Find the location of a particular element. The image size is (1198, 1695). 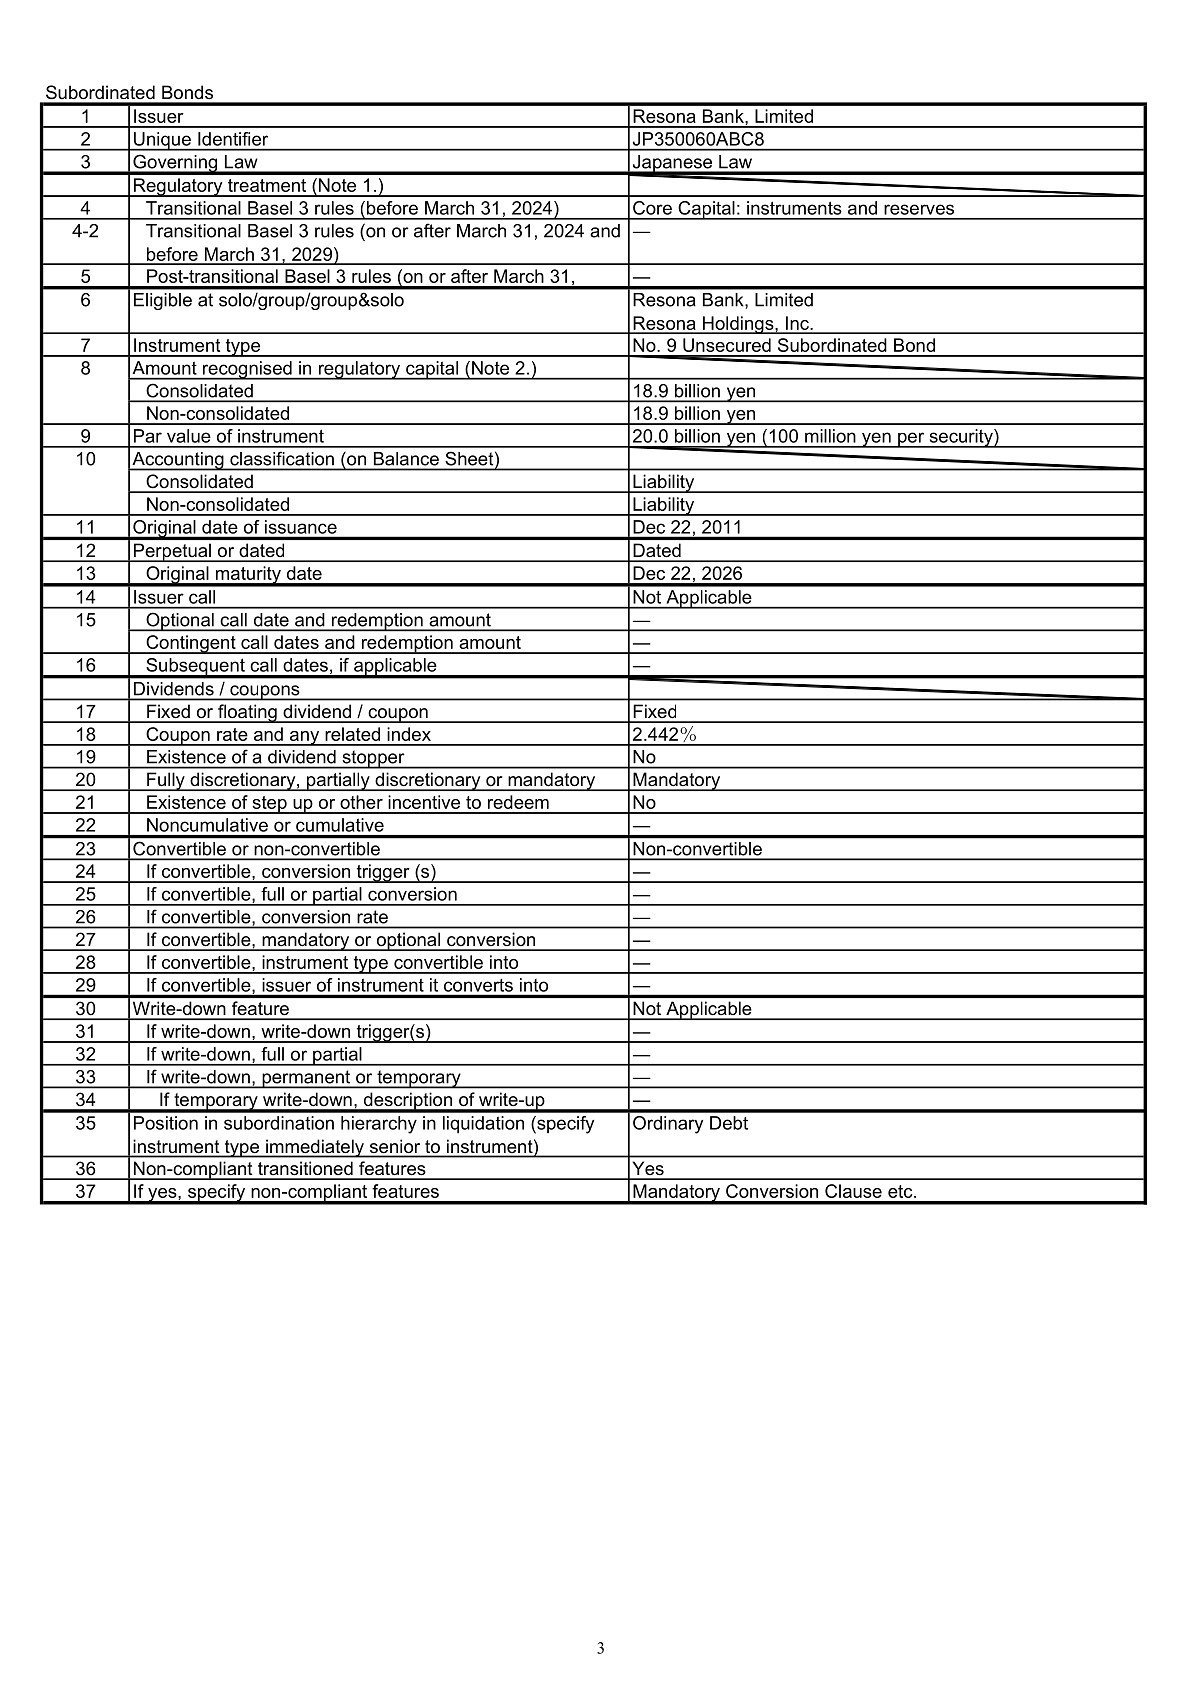

Subsequent is located at coordinates (195, 668).
